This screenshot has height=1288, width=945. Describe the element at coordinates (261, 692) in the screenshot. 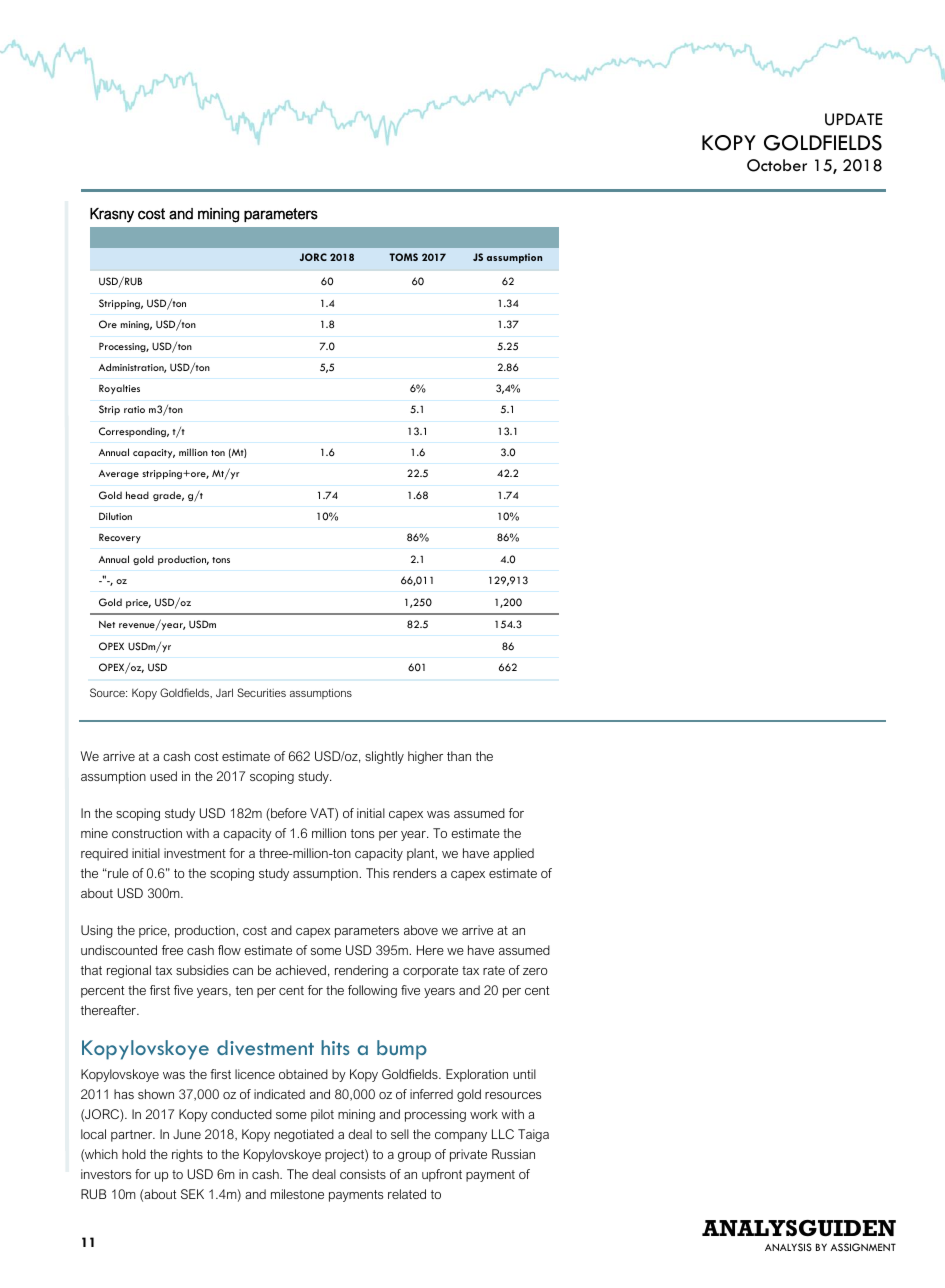

I see `Securities` at that location.
